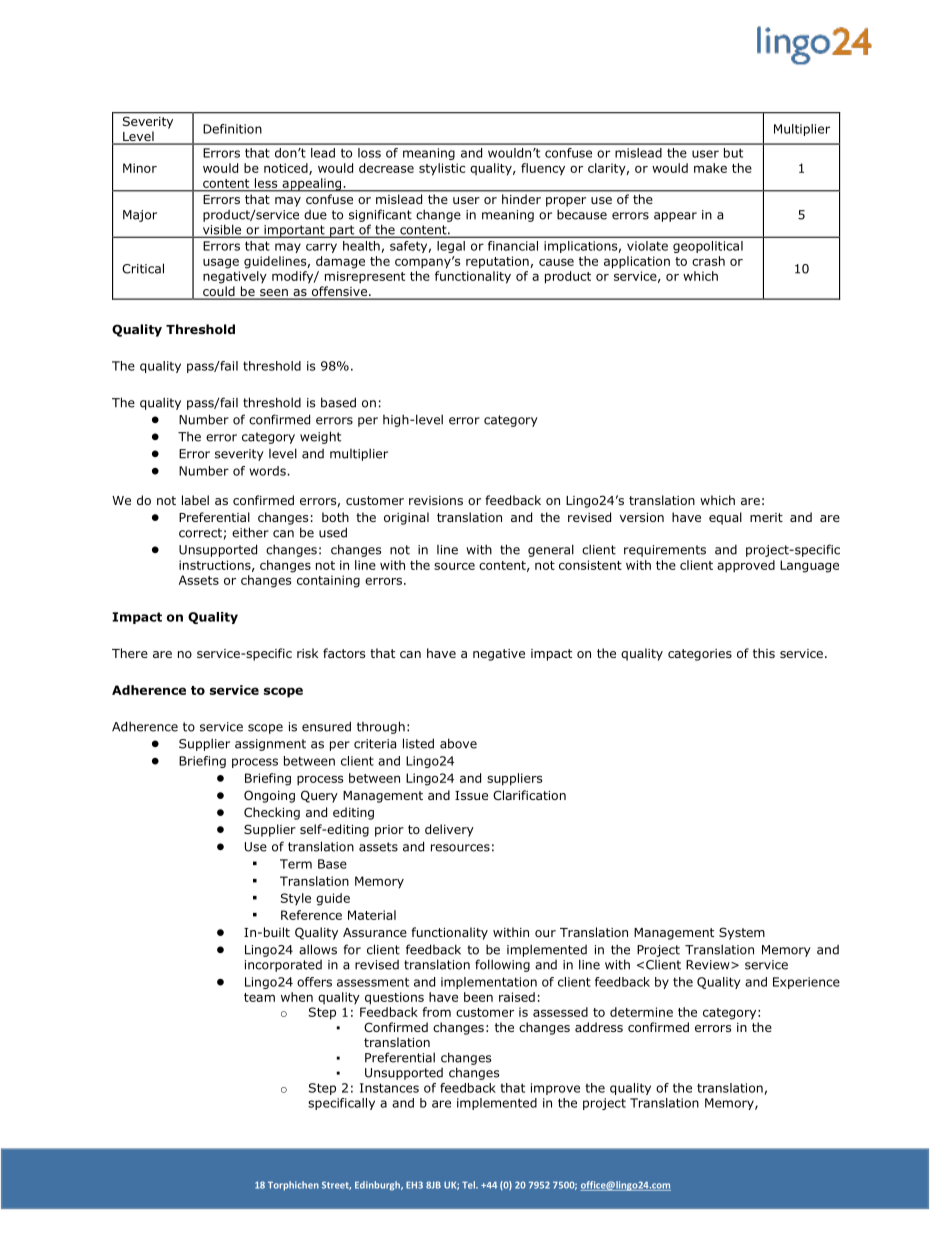  Describe the element at coordinates (259, 997) in the page. I see `team` at that location.
